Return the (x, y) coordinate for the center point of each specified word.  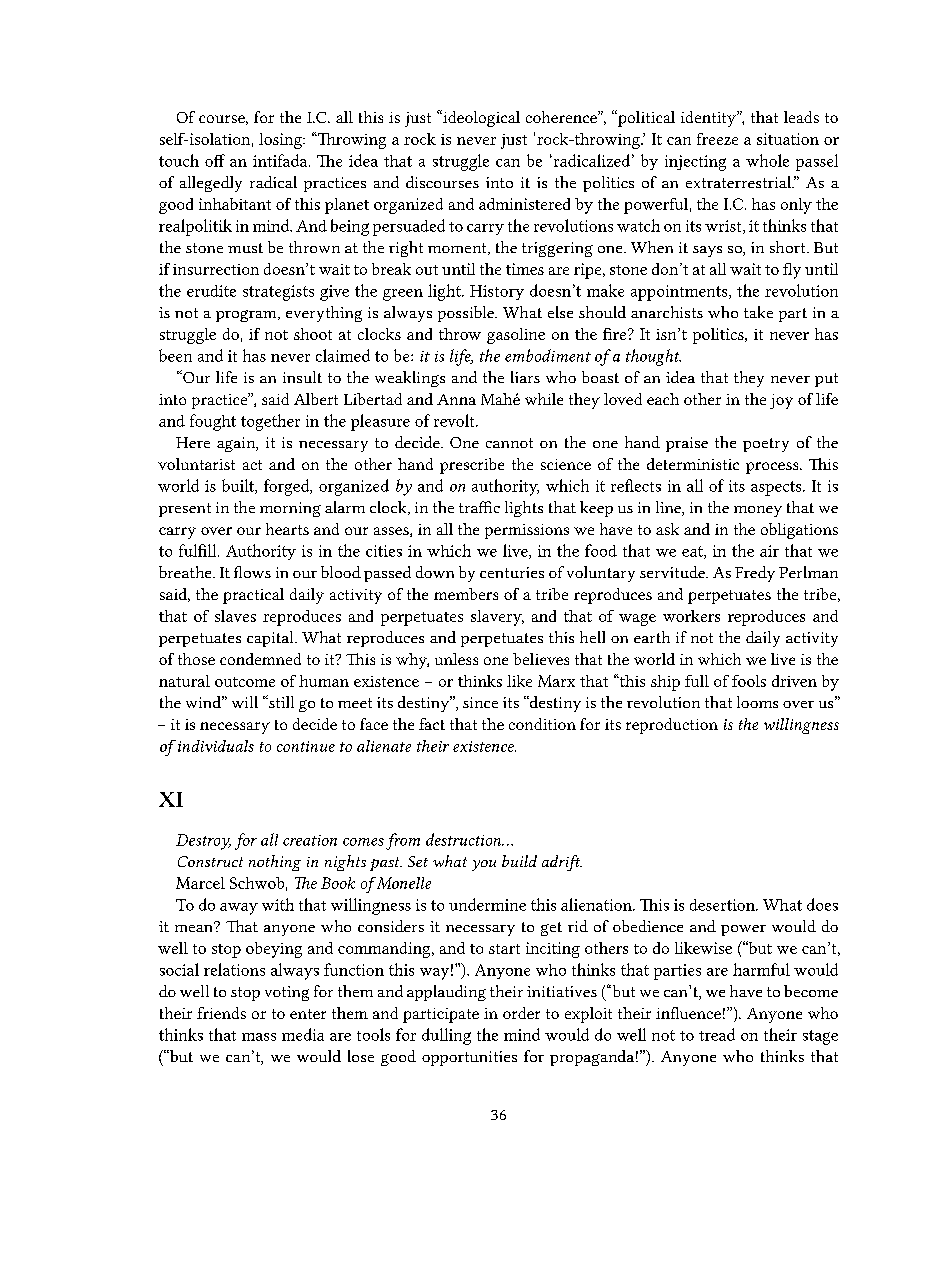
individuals (216, 746)
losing (281, 141)
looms (757, 702)
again (237, 444)
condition (542, 724)
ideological (480, 118)
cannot (509, 443)
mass (259, 1037)
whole (767, 160)
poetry (766, 445)
